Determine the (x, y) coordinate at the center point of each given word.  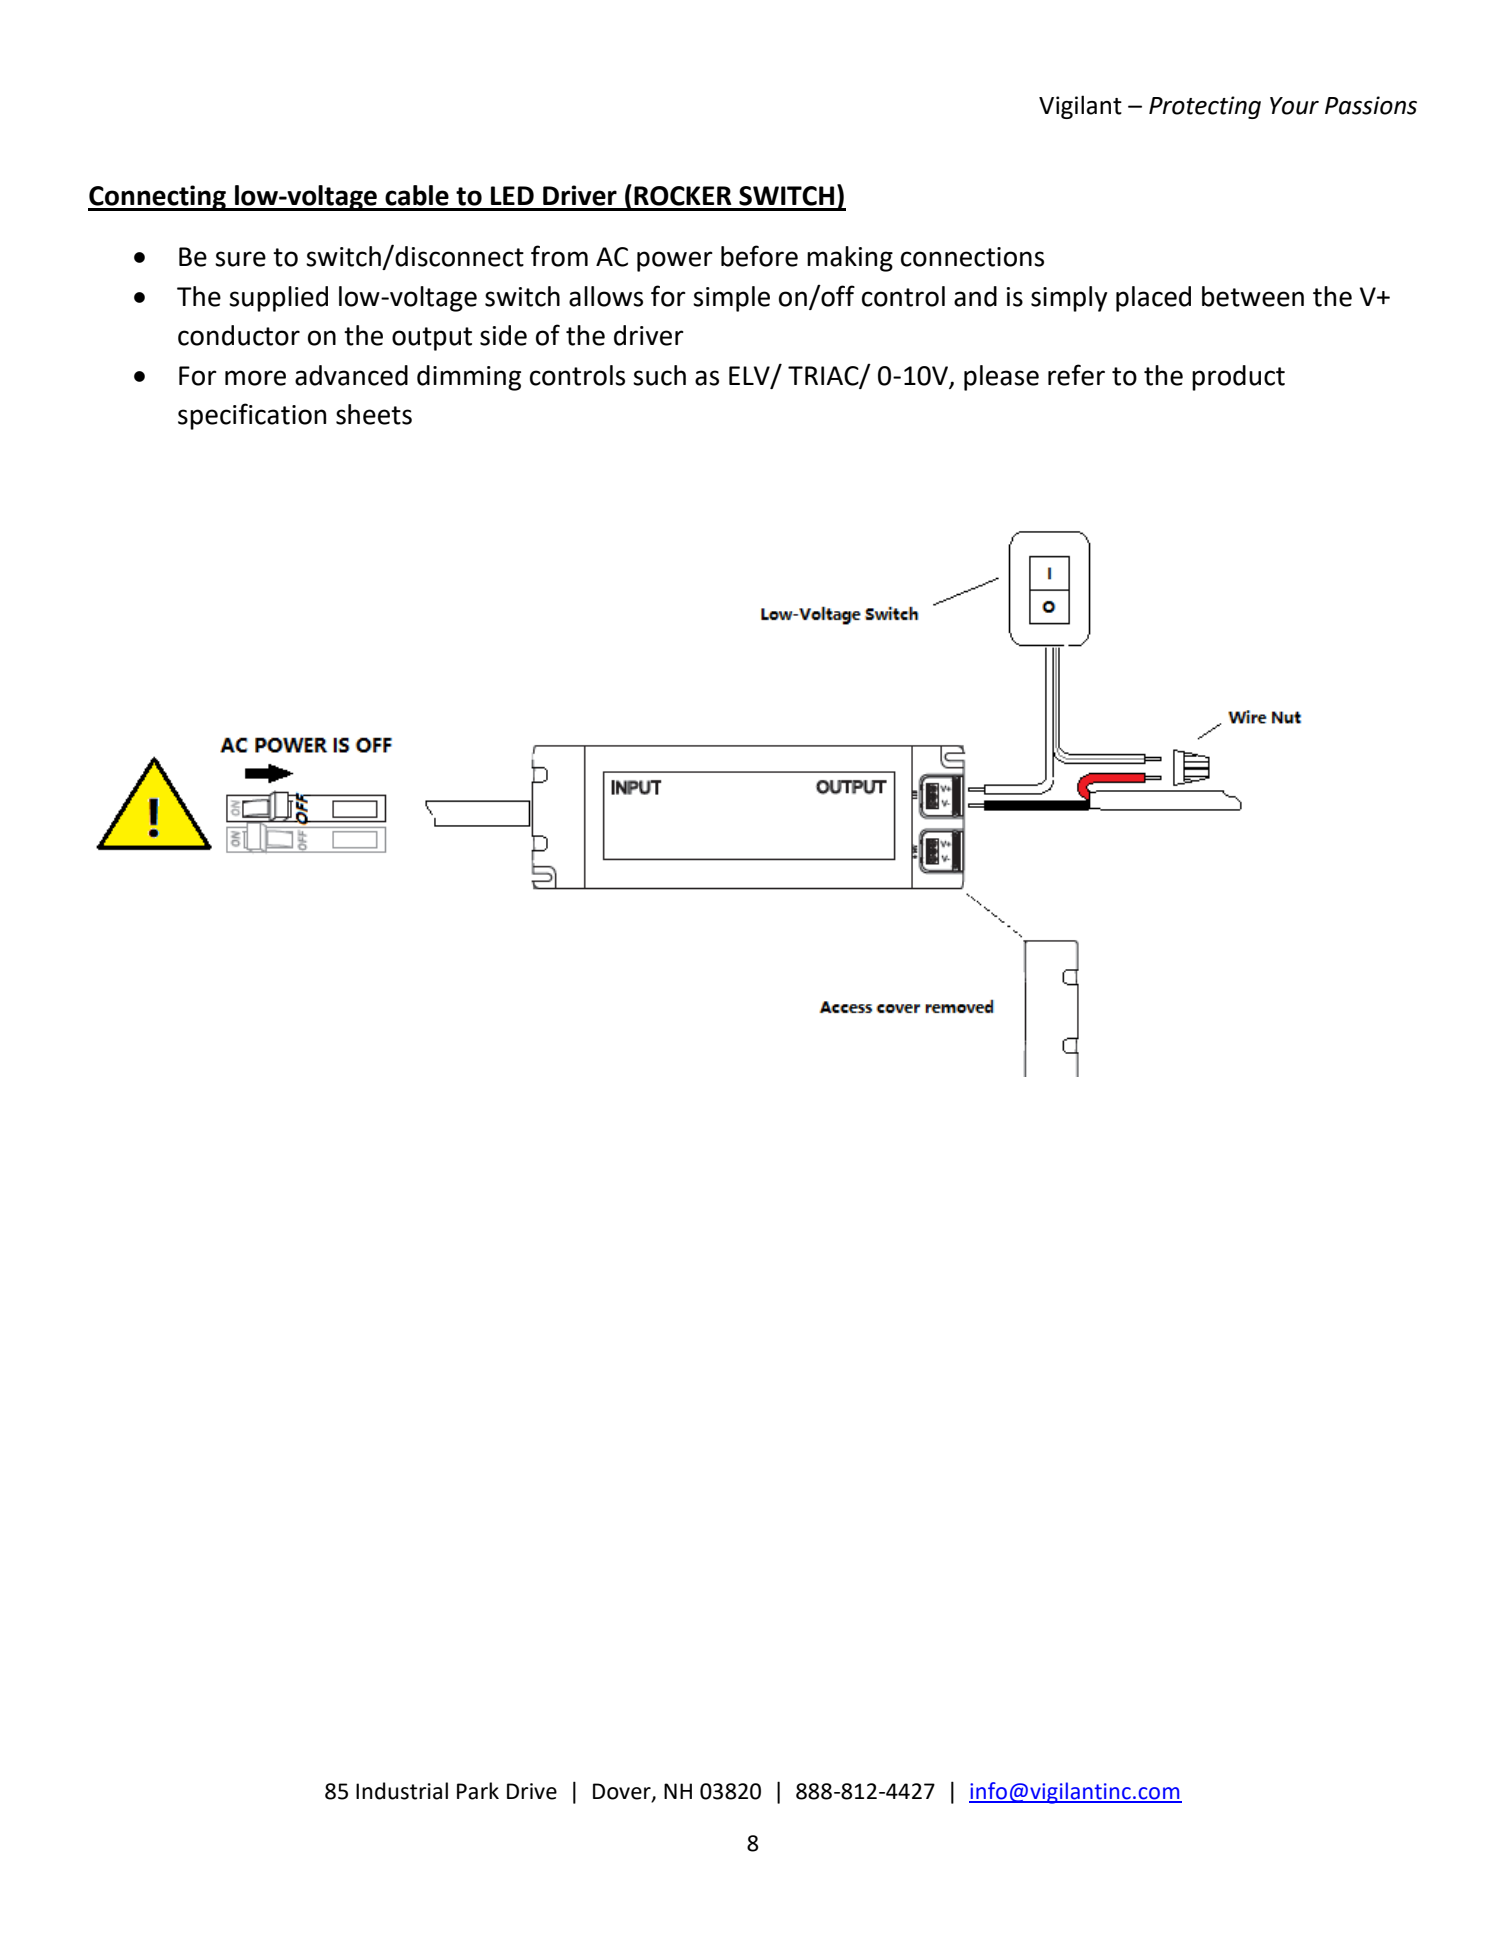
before (759, 256)
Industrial (402, 1791)
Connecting (158, 198)
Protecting (1205, 107)
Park (478, 1791)
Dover (623, 1792)
